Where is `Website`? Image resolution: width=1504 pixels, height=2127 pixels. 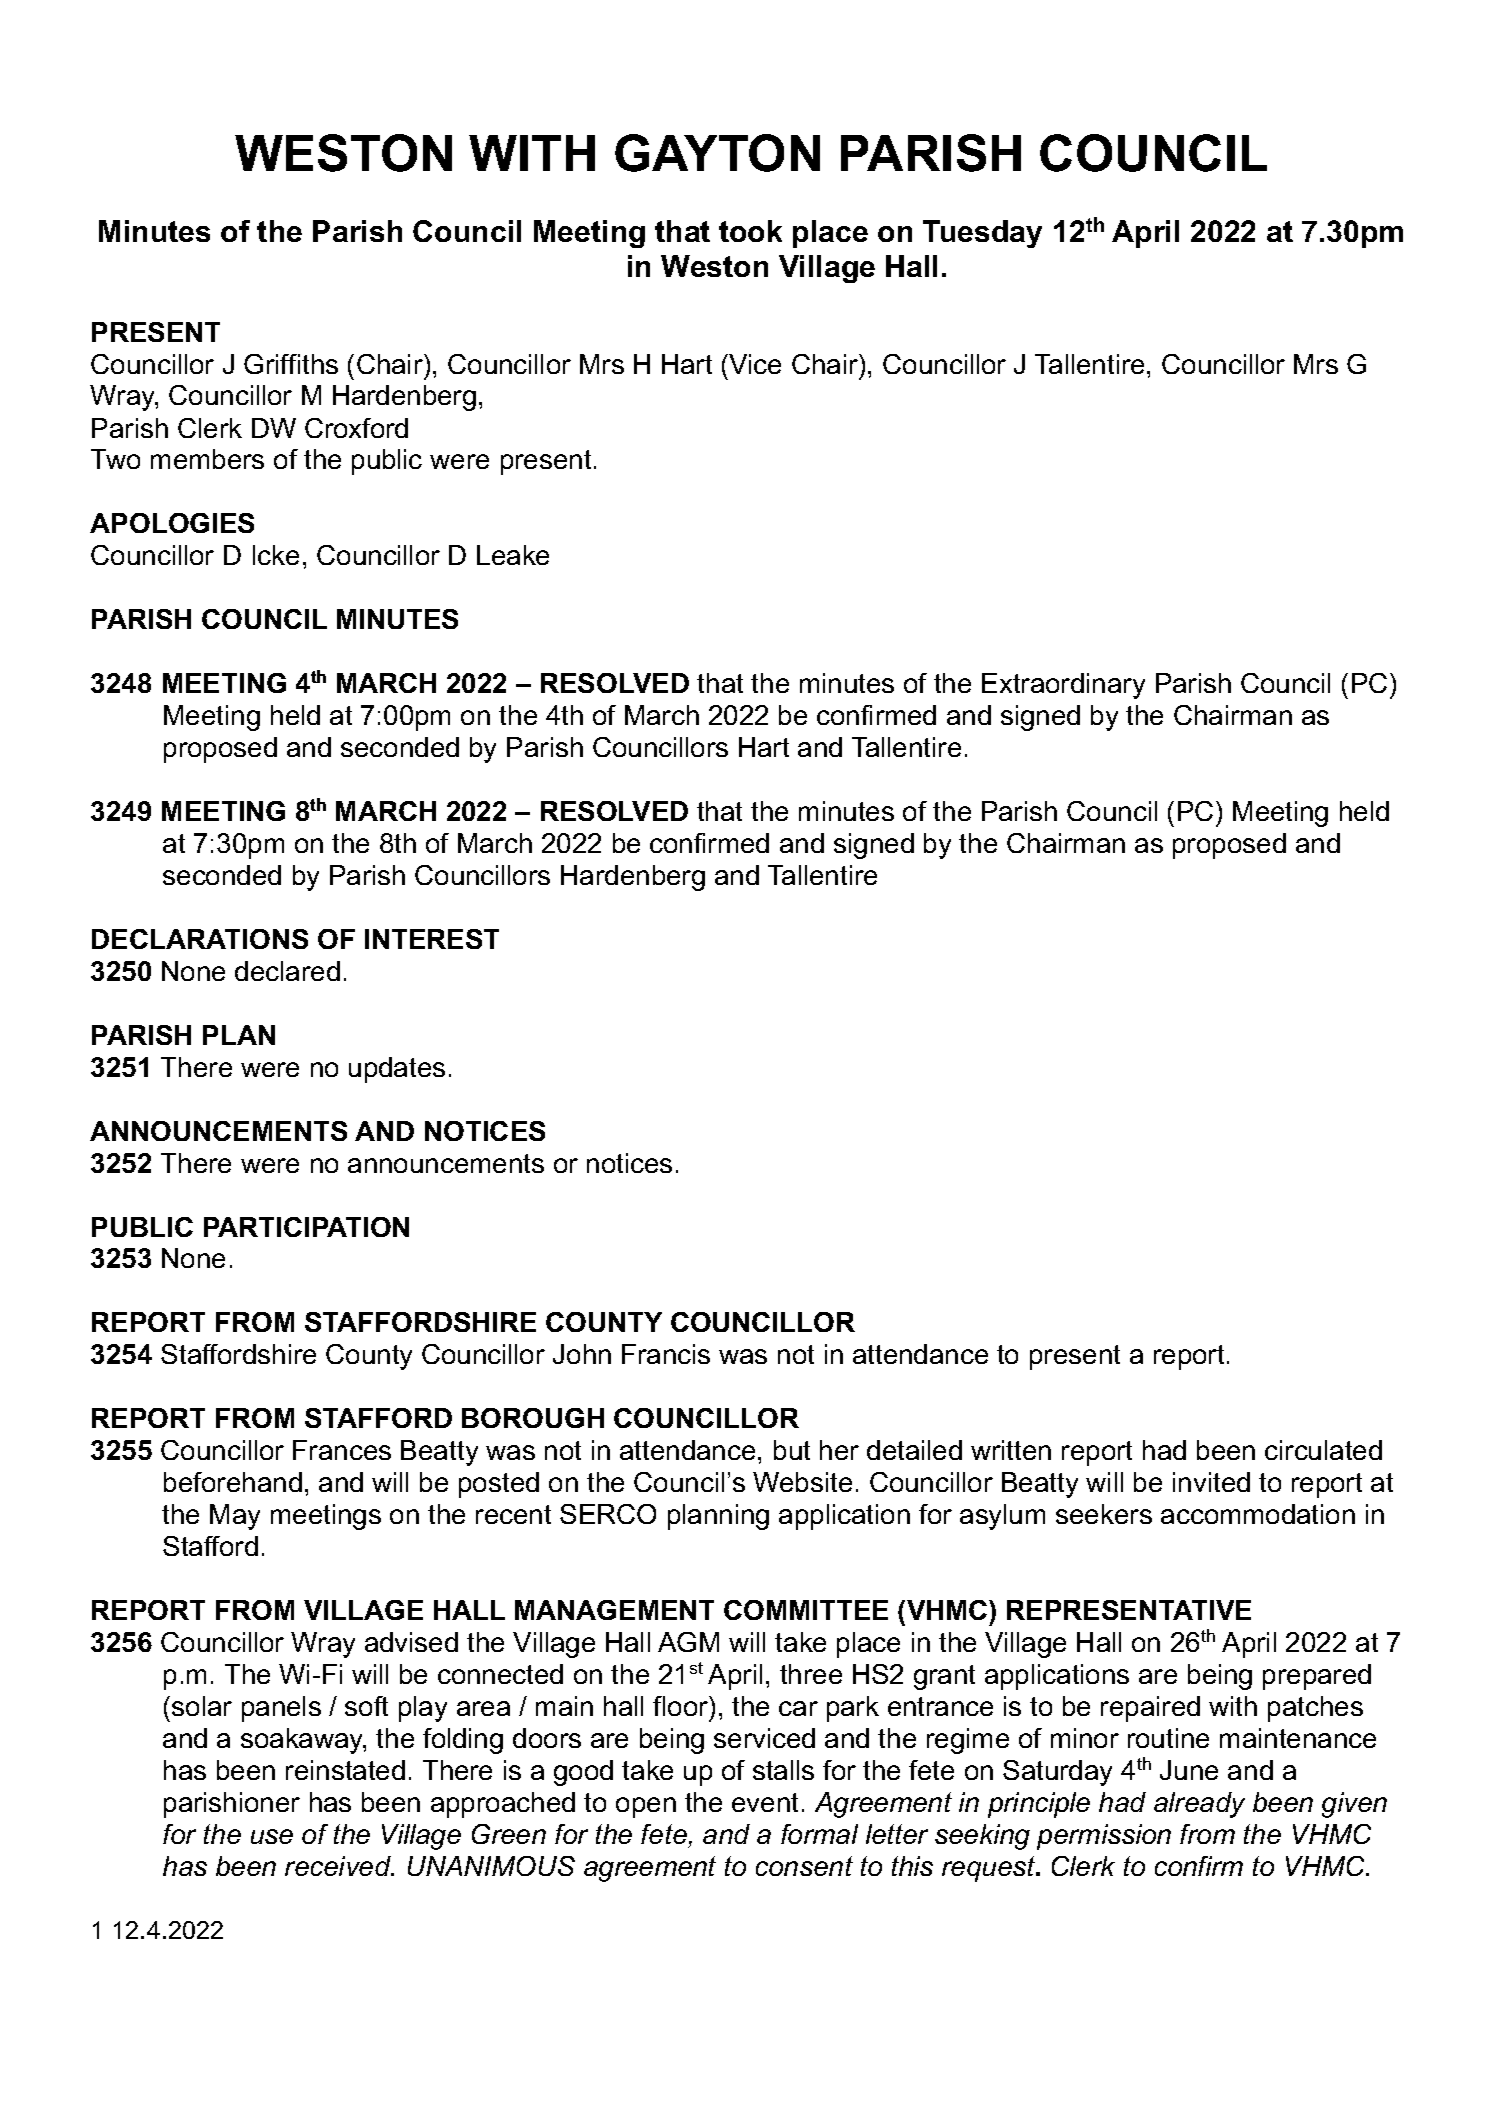
Website is located at coordinates (802, 1482).
